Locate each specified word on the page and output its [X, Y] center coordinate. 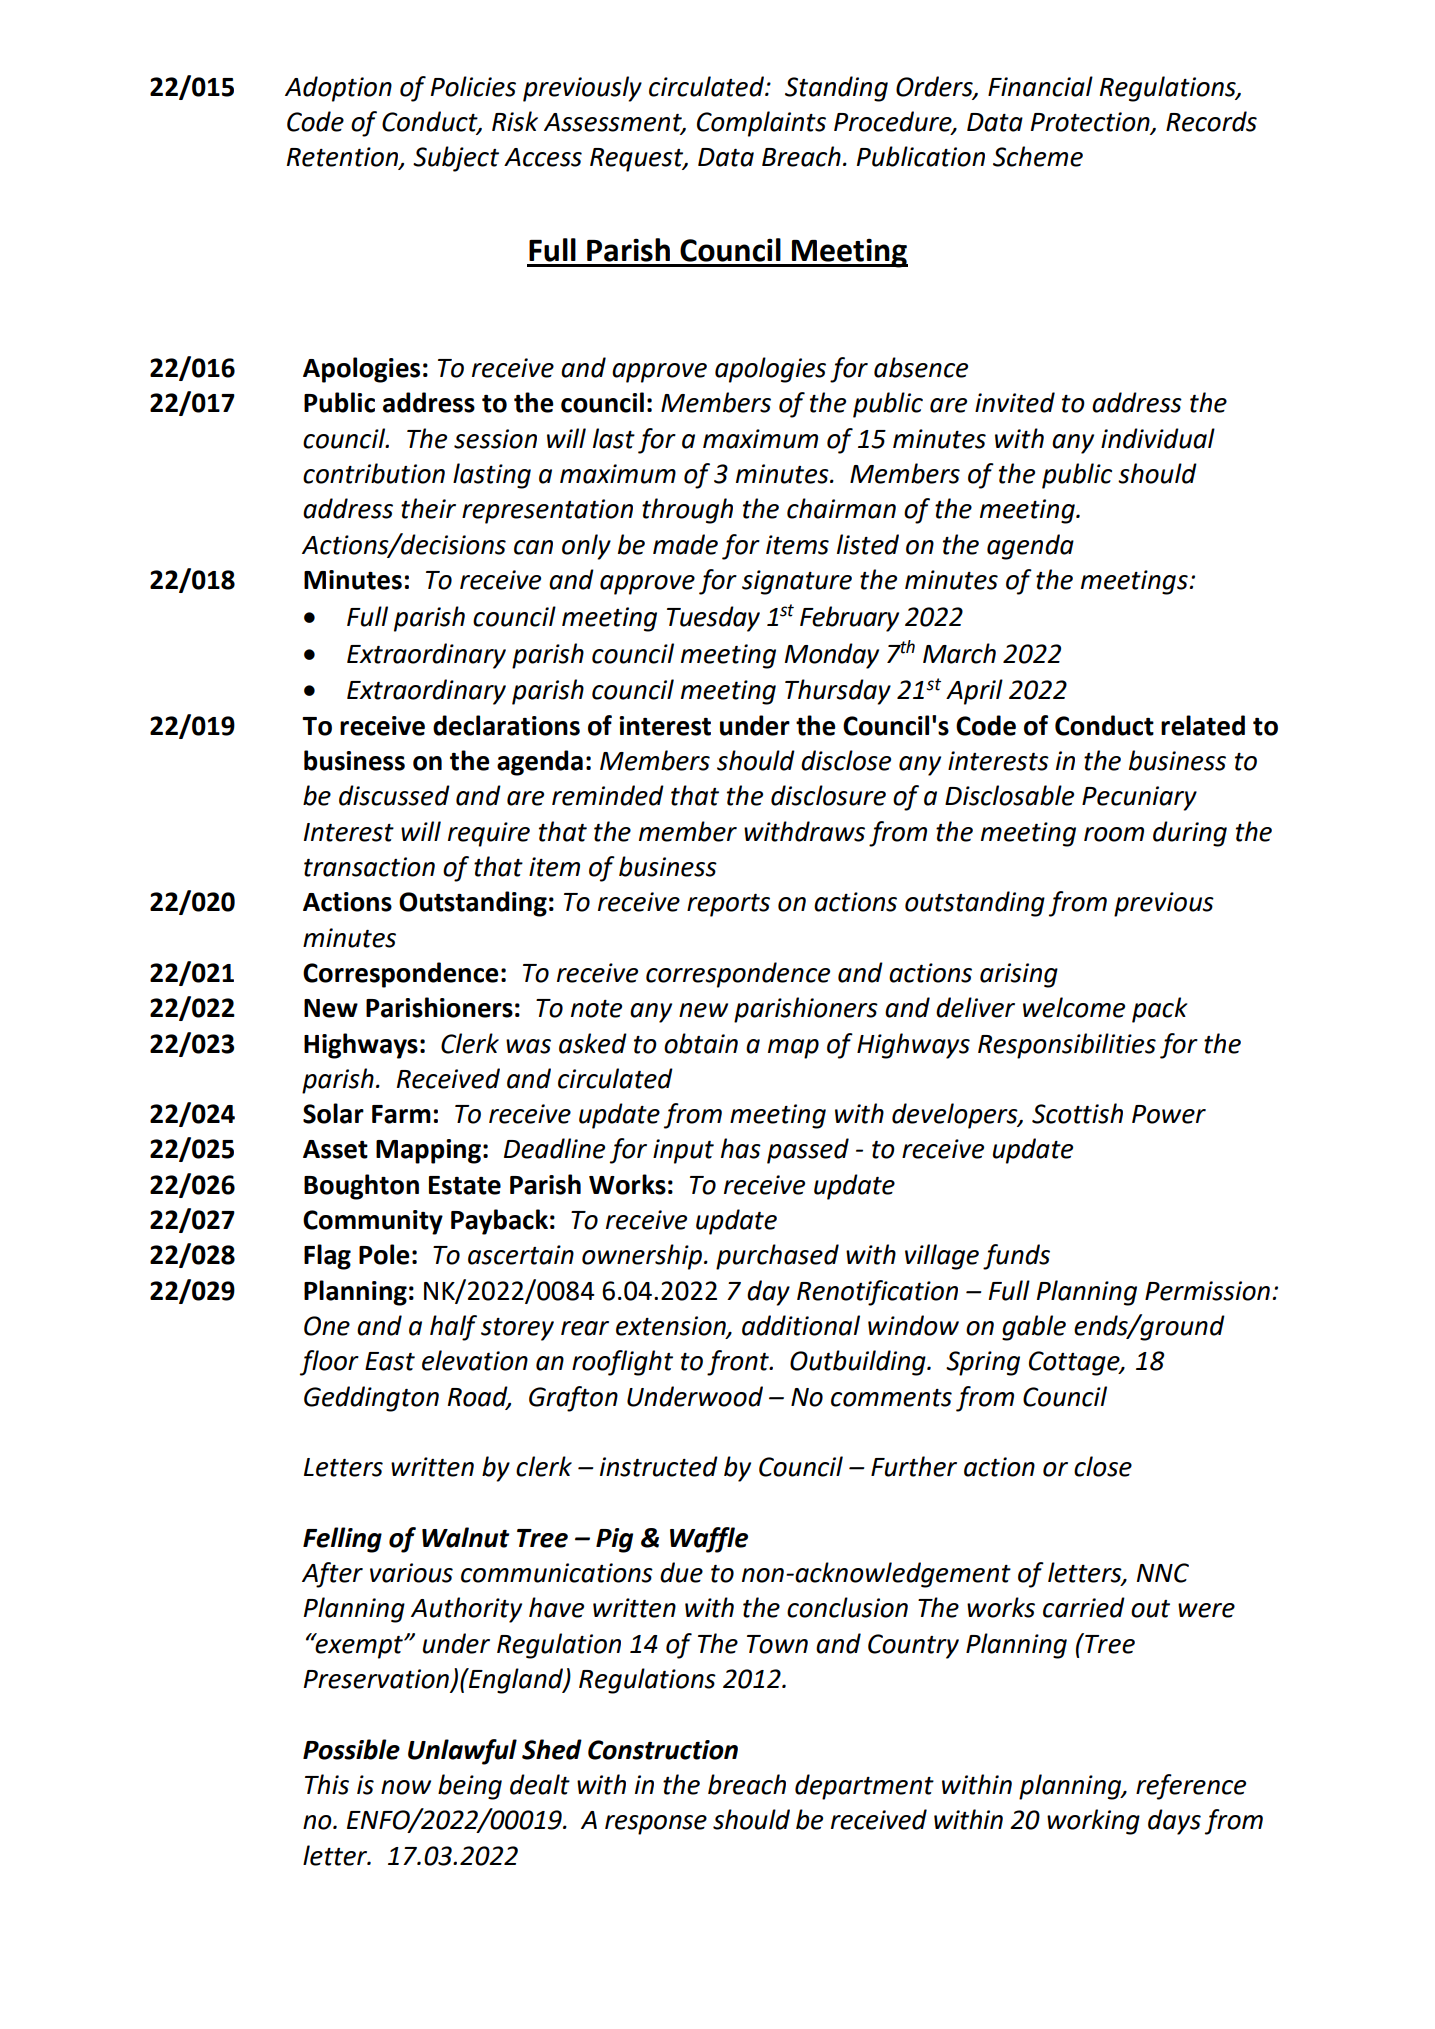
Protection [1091, 123]
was [528, 1046]
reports [728, 905]
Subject [456, 159]
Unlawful [462, 1752]
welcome [1074, 1007]
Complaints [761, 124]
